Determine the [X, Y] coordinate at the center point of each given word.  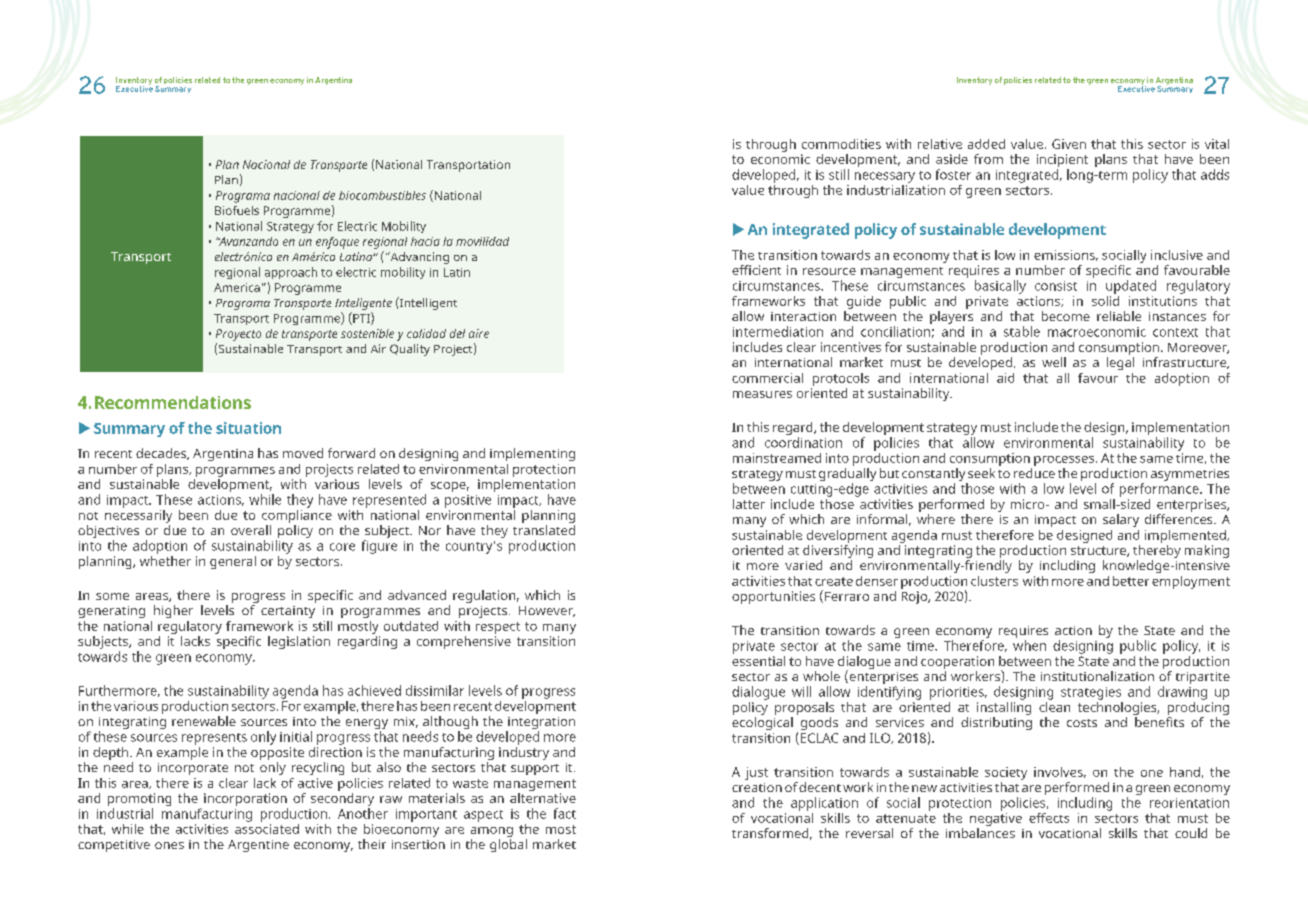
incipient [1062, 162]
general [233, 562]
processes [1065, 461]
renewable [204, 721]
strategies [1091, 693]
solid [1105, 299]
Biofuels [237, 210]
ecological [762, 723]
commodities [841, 144]
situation [248, 428]
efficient [756, 270]
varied [803, 565]
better [1131, 581]
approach [291, 273]
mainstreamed [777, 458]
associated [267, 827]
